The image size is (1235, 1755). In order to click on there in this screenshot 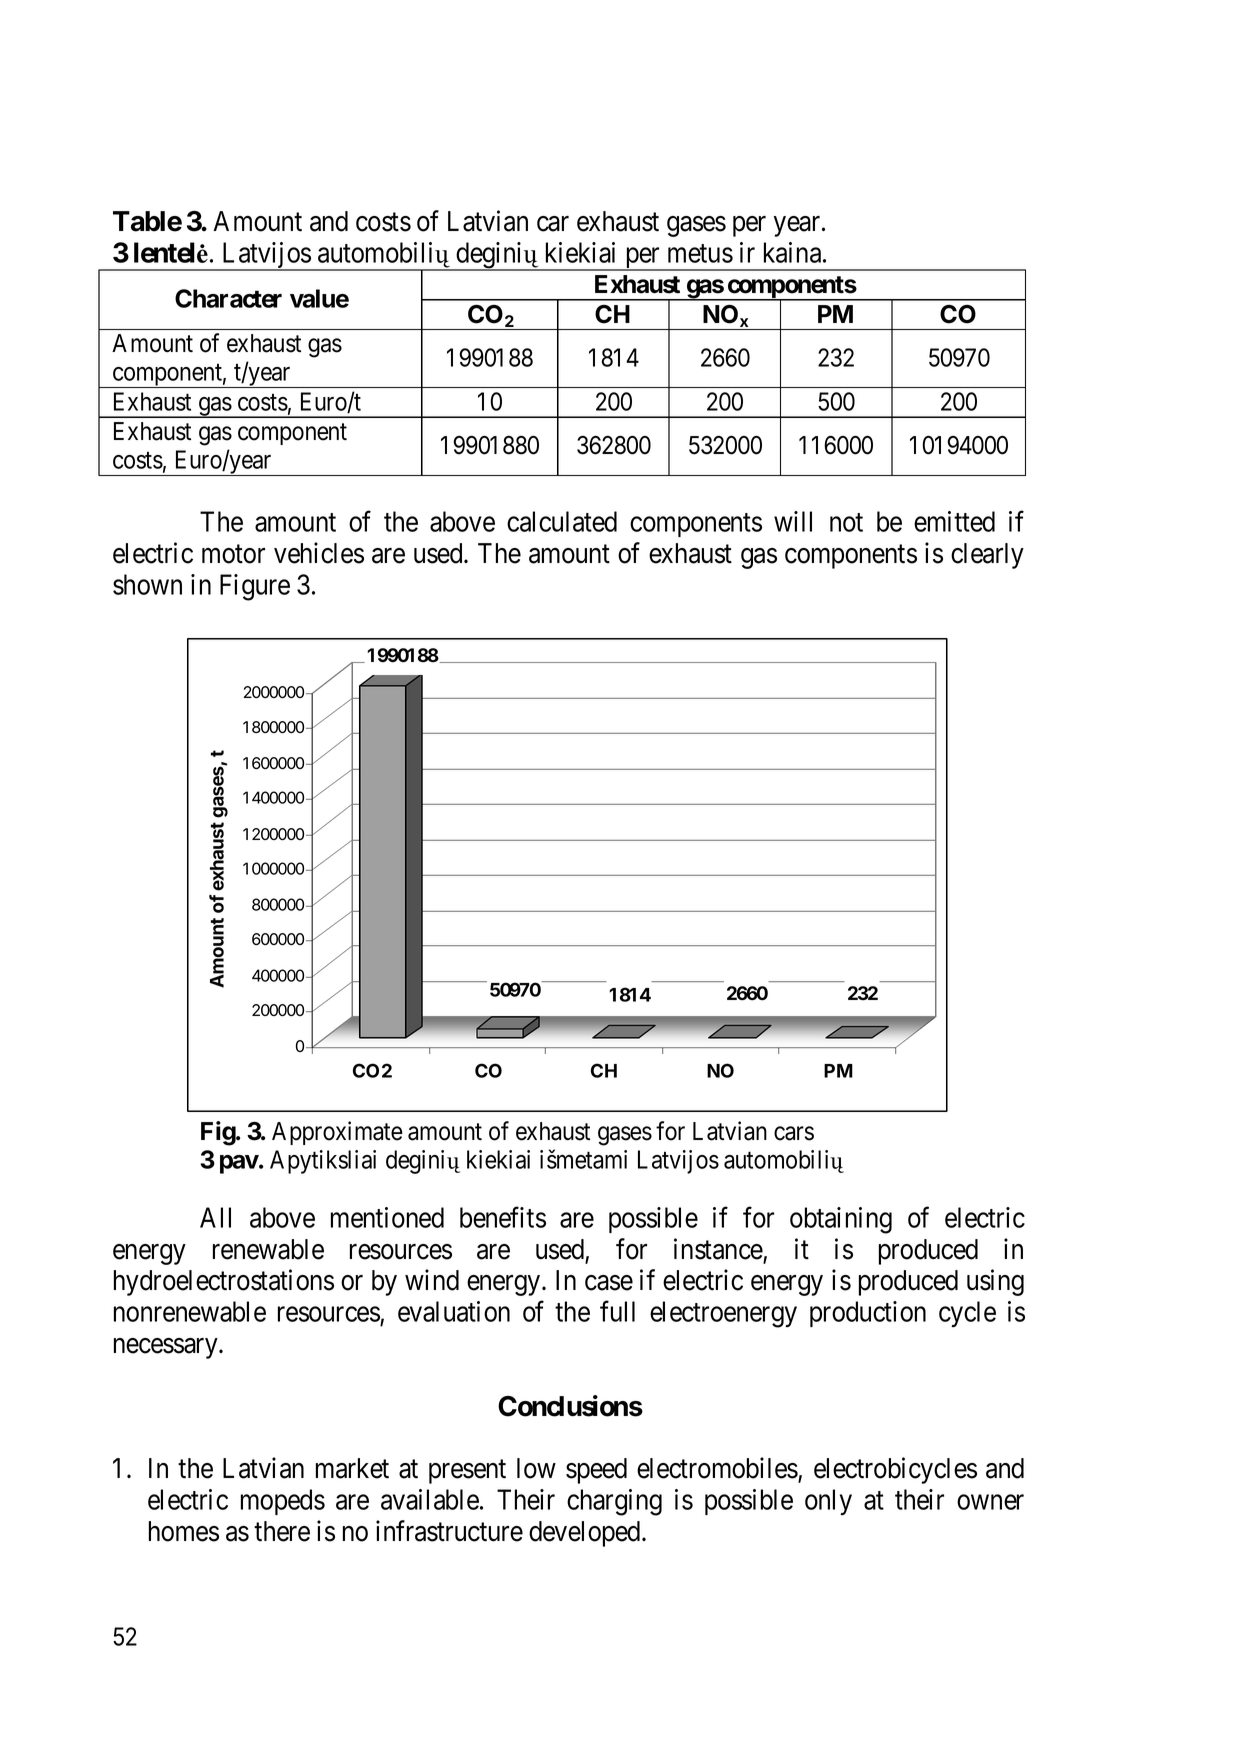, I will do `click(282, 1531)`.
